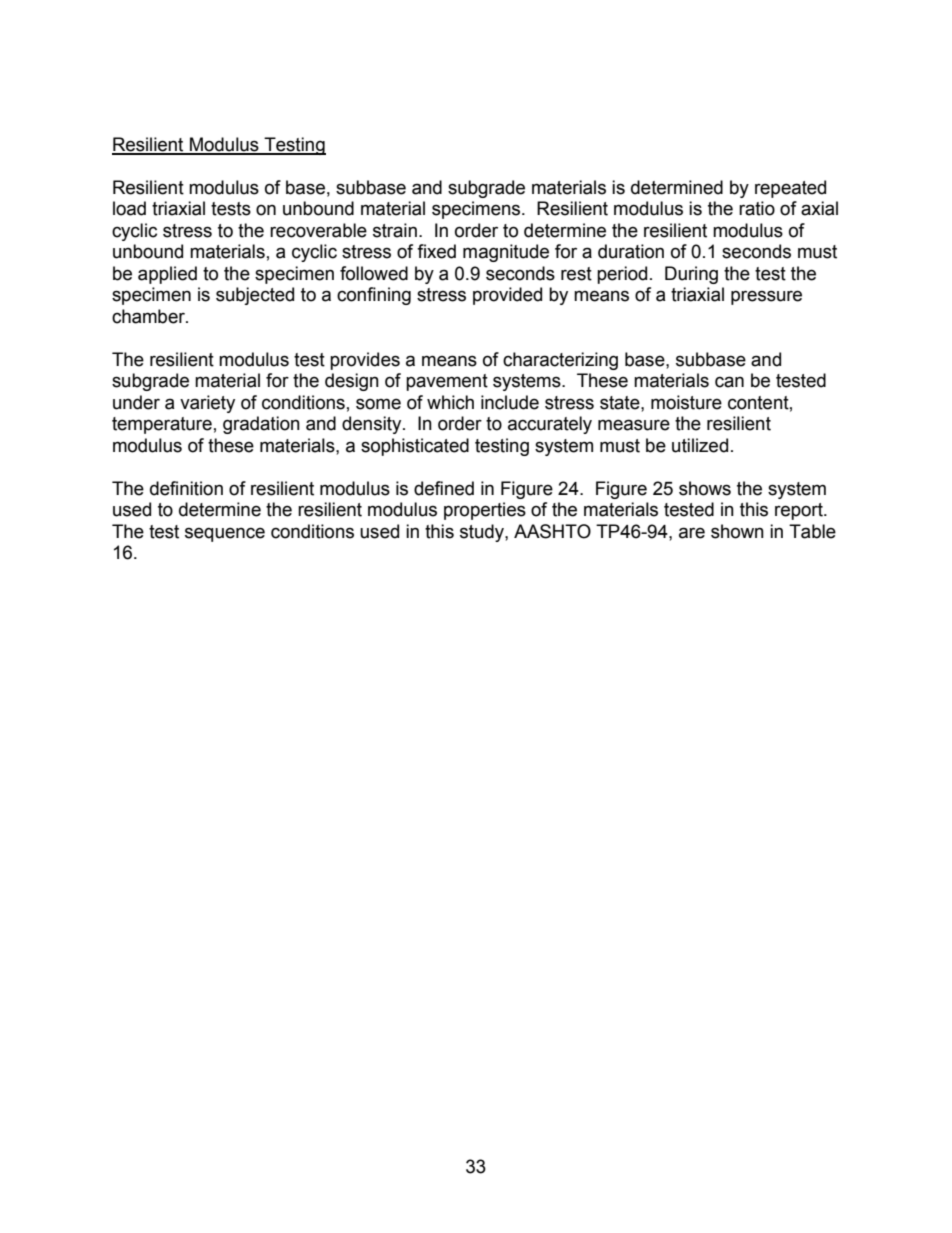 Image resolution: width=952 pixels, height=1233 pixels. What do you see at coordinates (483, 533) in the document?
I see `study` at bounding box center [483, 533].
